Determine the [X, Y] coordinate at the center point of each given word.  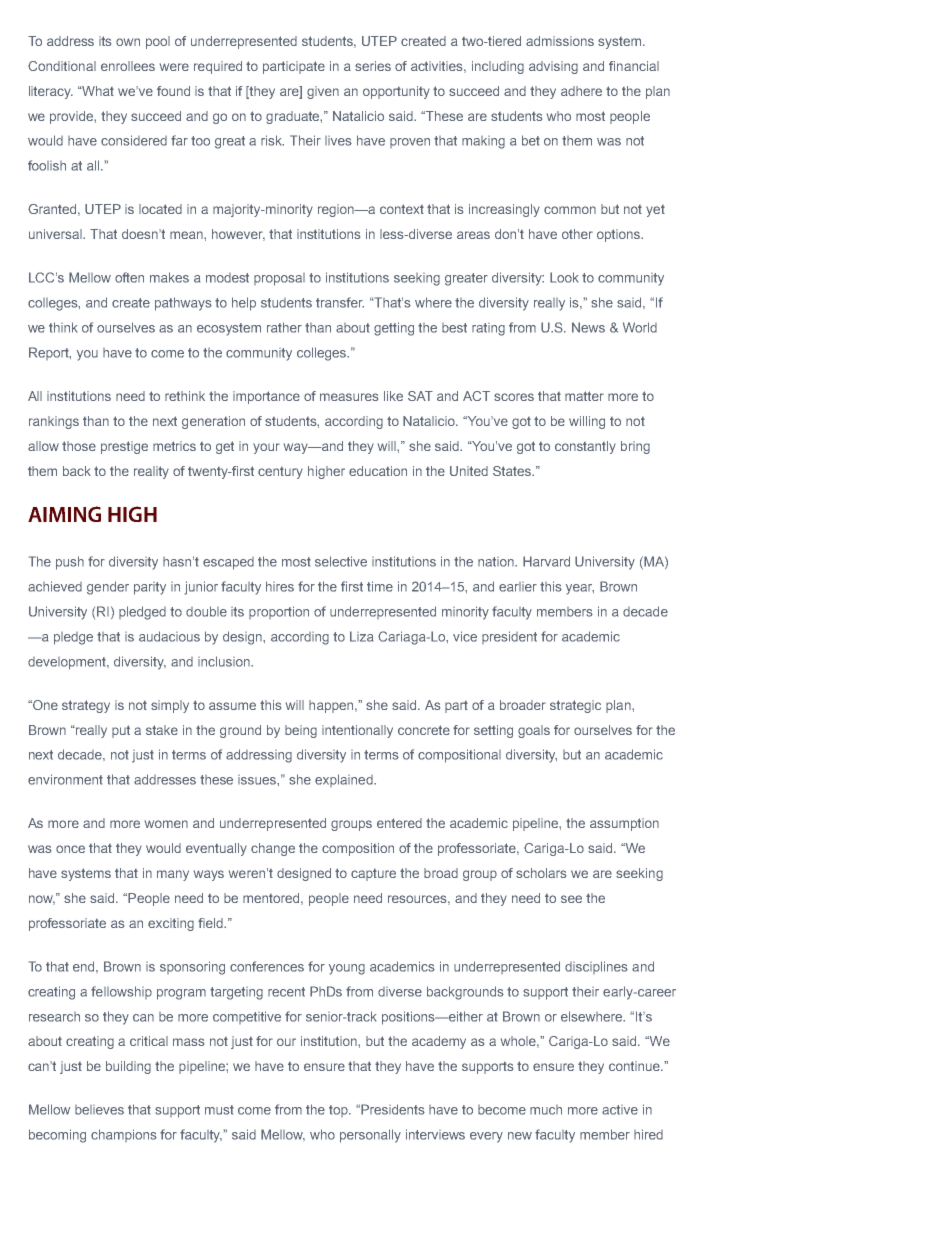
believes [99, 1110]
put [121, 731]
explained [345, 780]
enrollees [128, 66]
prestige [124, 447]
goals [534, 731]
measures [349, 397]
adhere [581, 91]
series [373, 66]
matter [584, 396]
